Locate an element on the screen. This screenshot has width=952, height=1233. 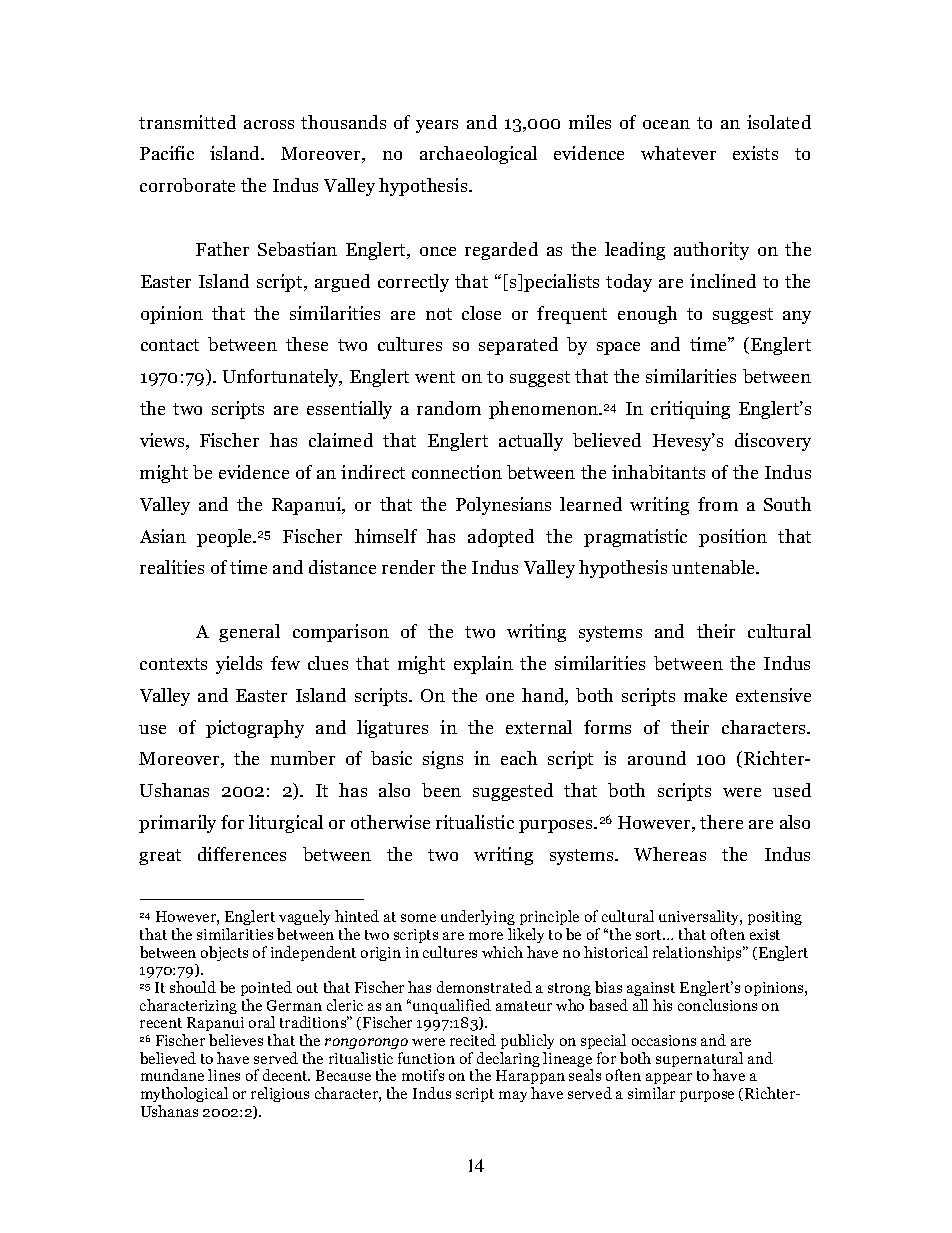
close is located at coordinates (481, 313).
